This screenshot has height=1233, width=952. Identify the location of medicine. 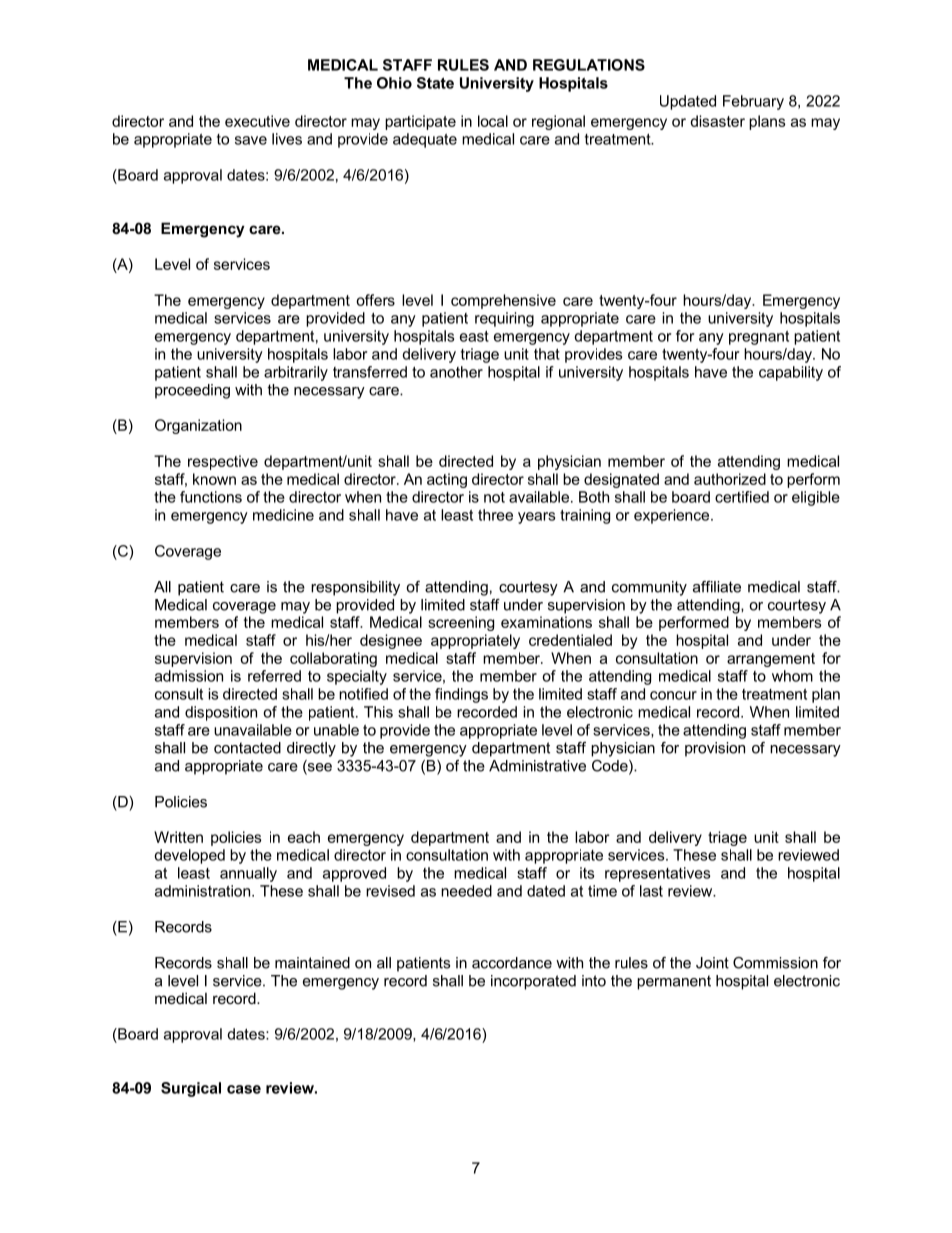
(283, 515).
